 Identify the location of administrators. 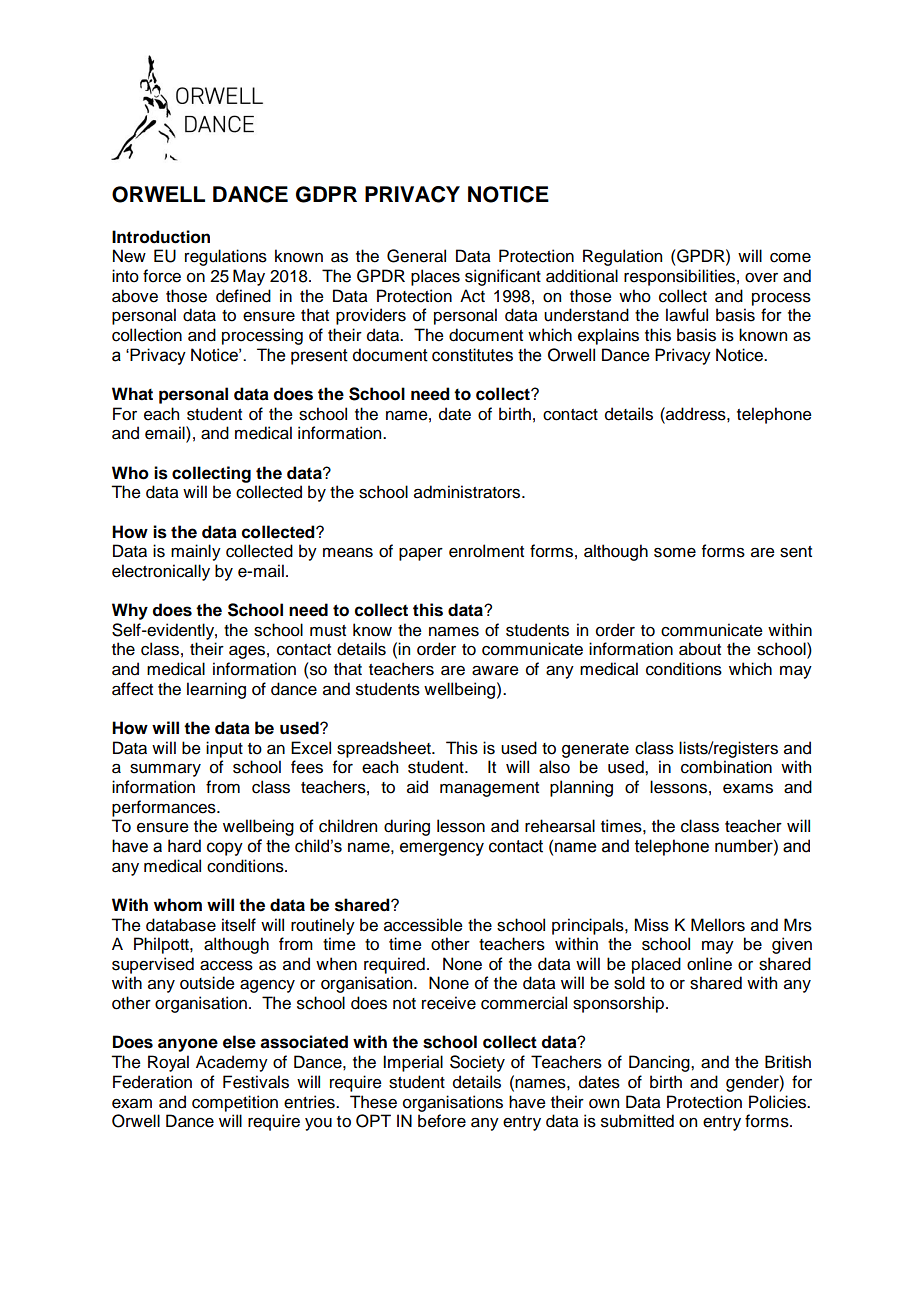
(468, 492).
